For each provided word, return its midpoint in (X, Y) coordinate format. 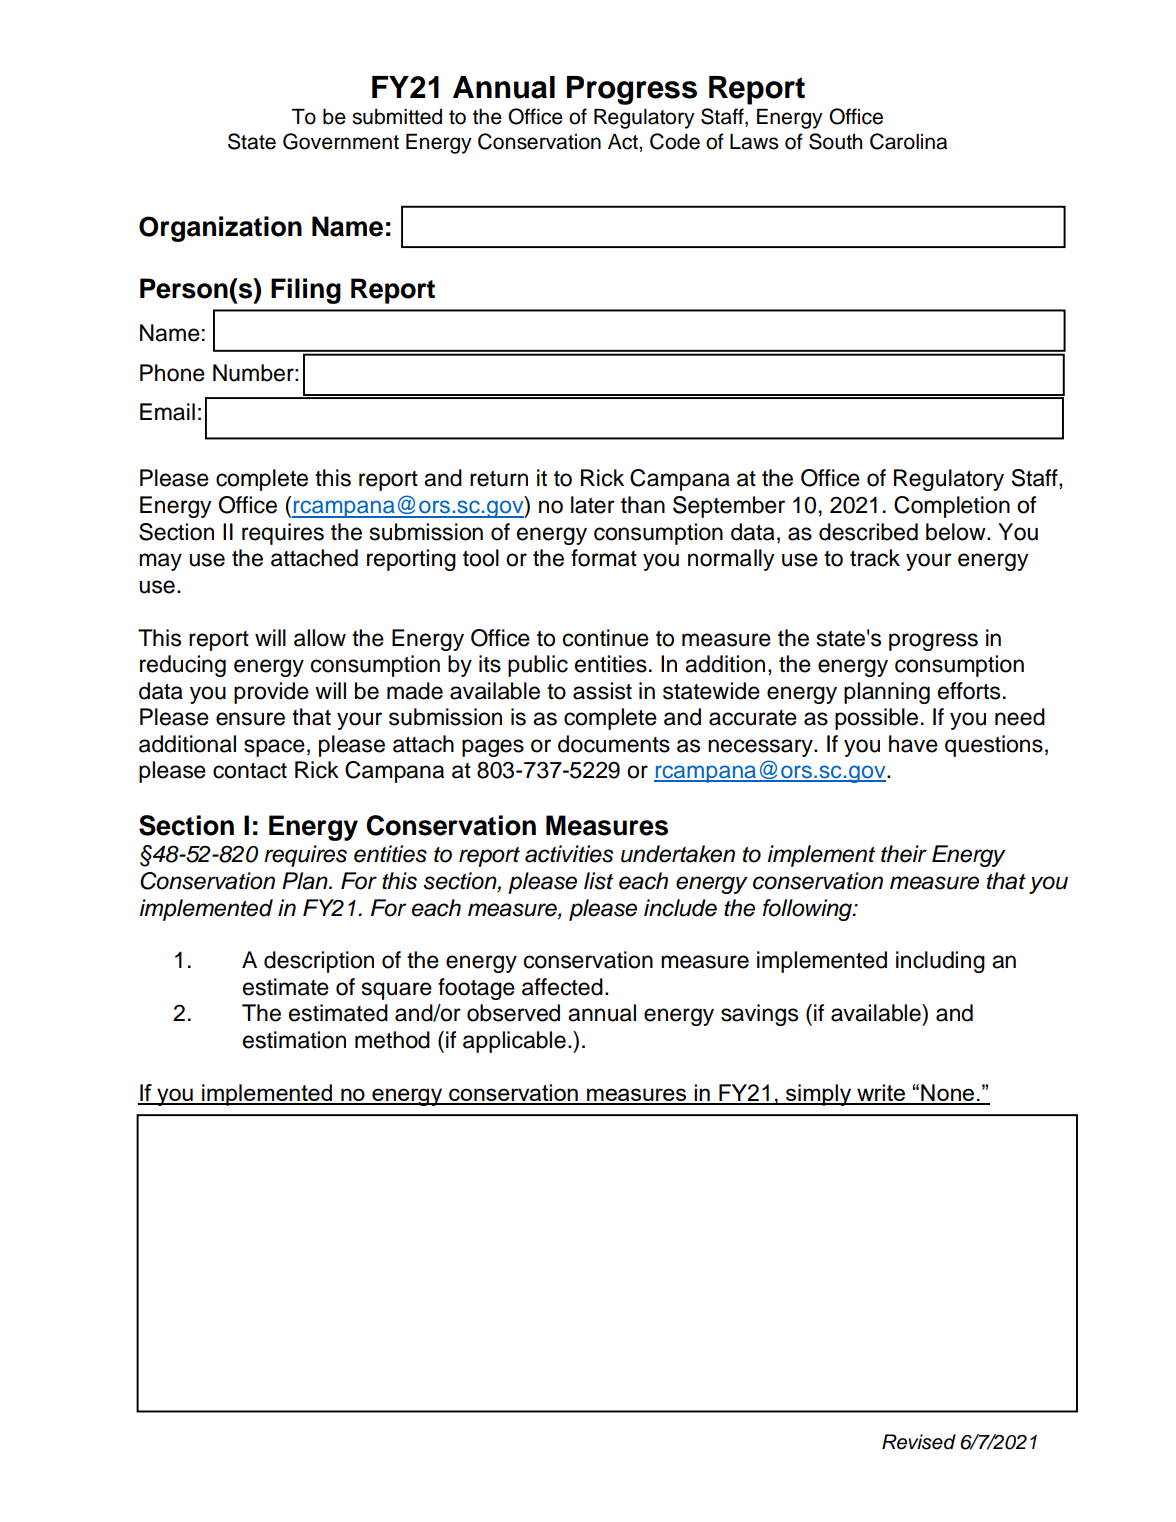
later (593, 505)
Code (675, 141)
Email (167, 412)
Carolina (908, 141)
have (913, 744)
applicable (514, 1042)
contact (250, 771)
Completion (952, 507)
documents (614, 744)
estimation (294, 1040)
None (948, 1094)
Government (341, 141)
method (392, 1040)
